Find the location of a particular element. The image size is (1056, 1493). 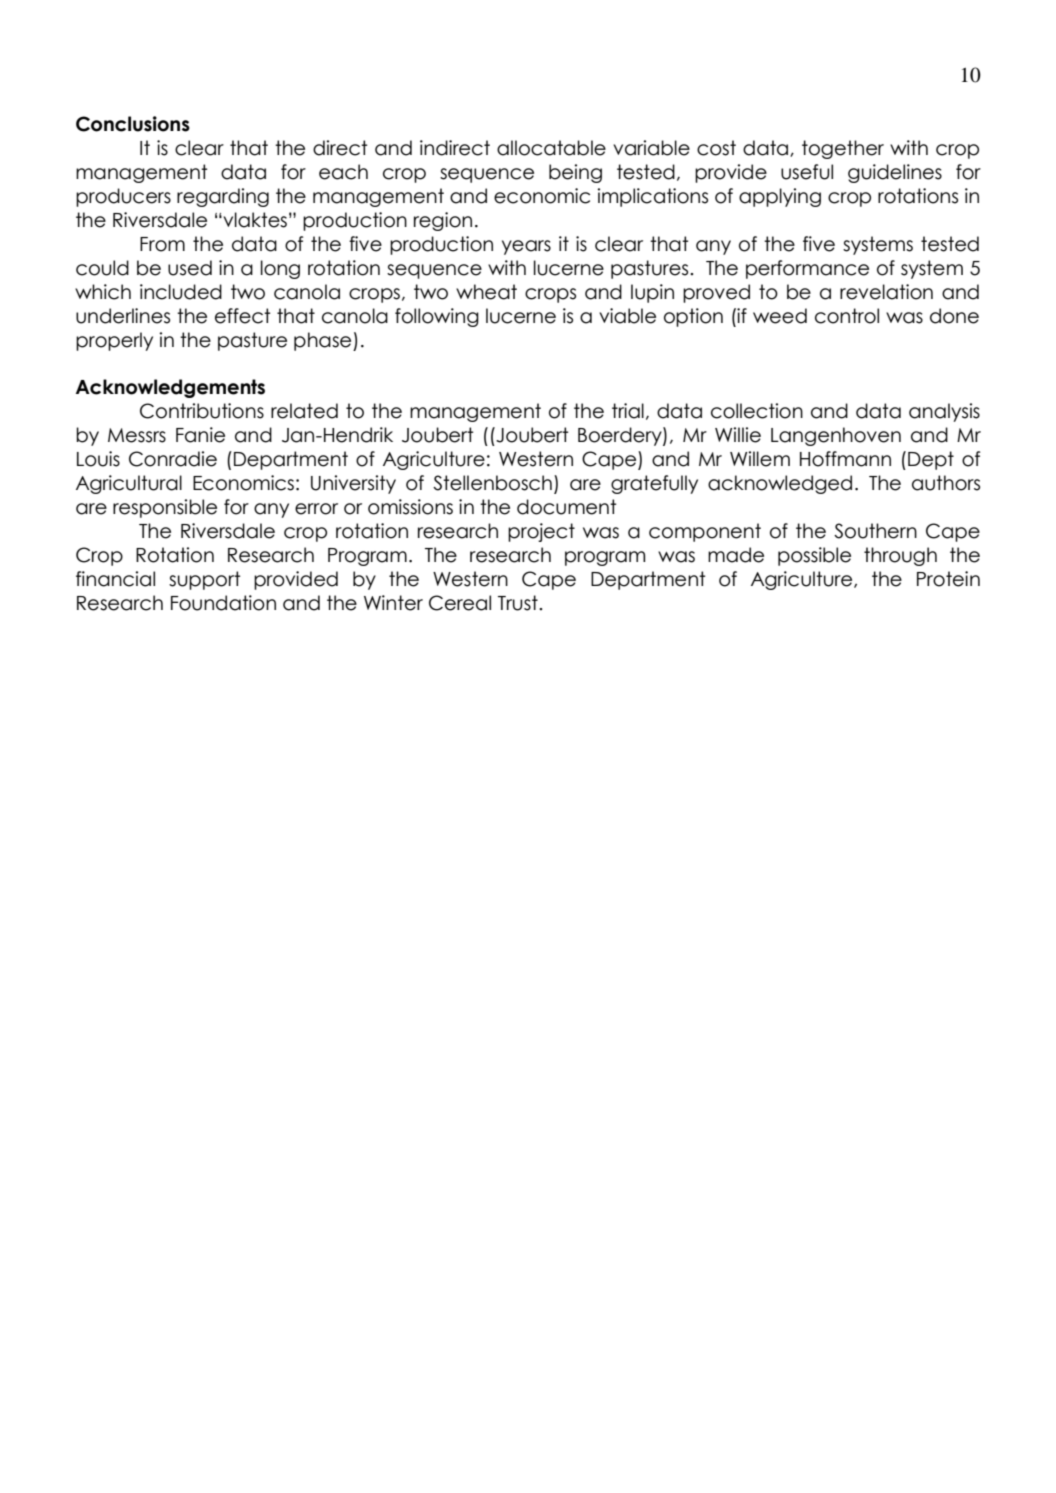

allocatable is located at coordinates (551, 148).
